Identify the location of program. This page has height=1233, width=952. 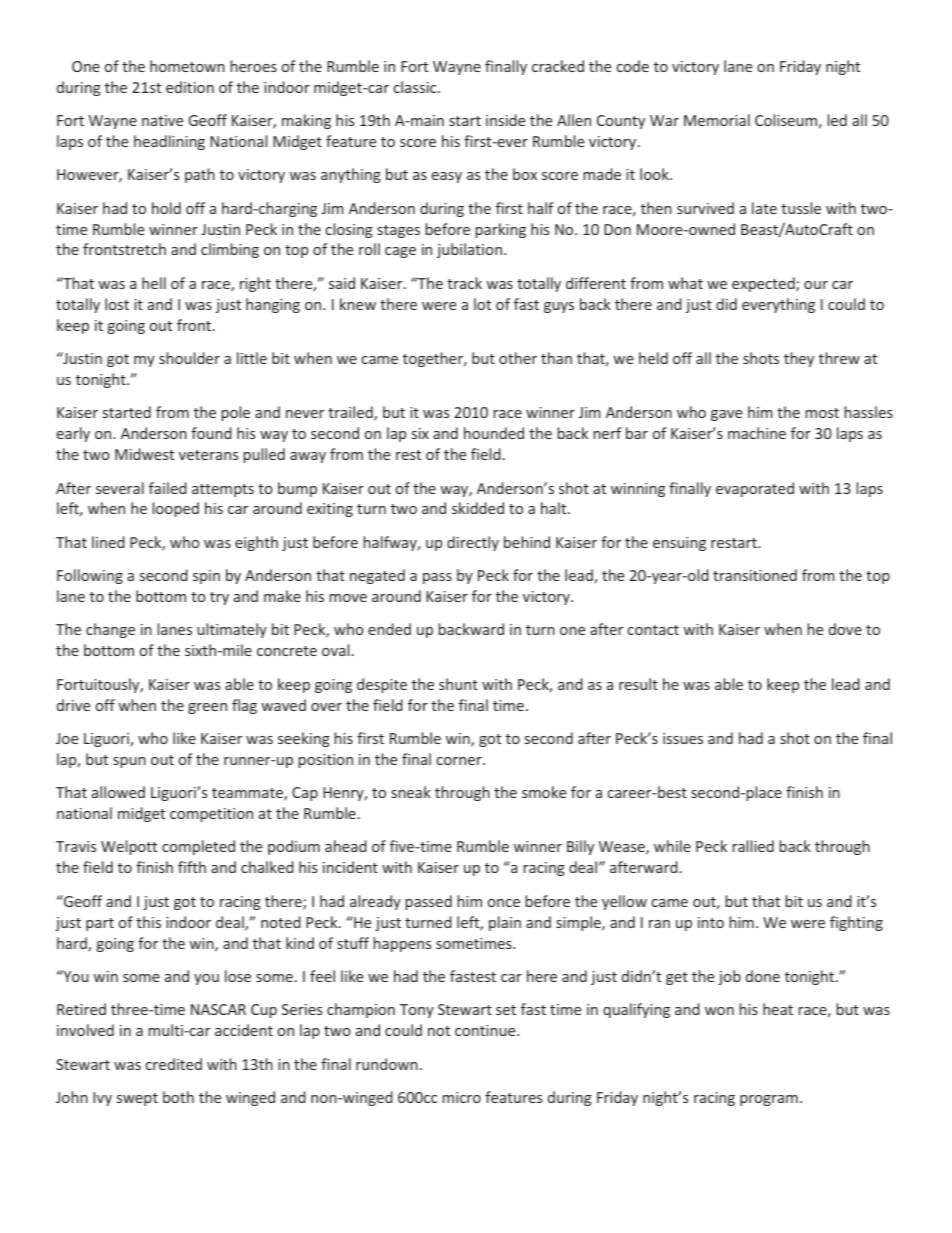
(769, 1100).
